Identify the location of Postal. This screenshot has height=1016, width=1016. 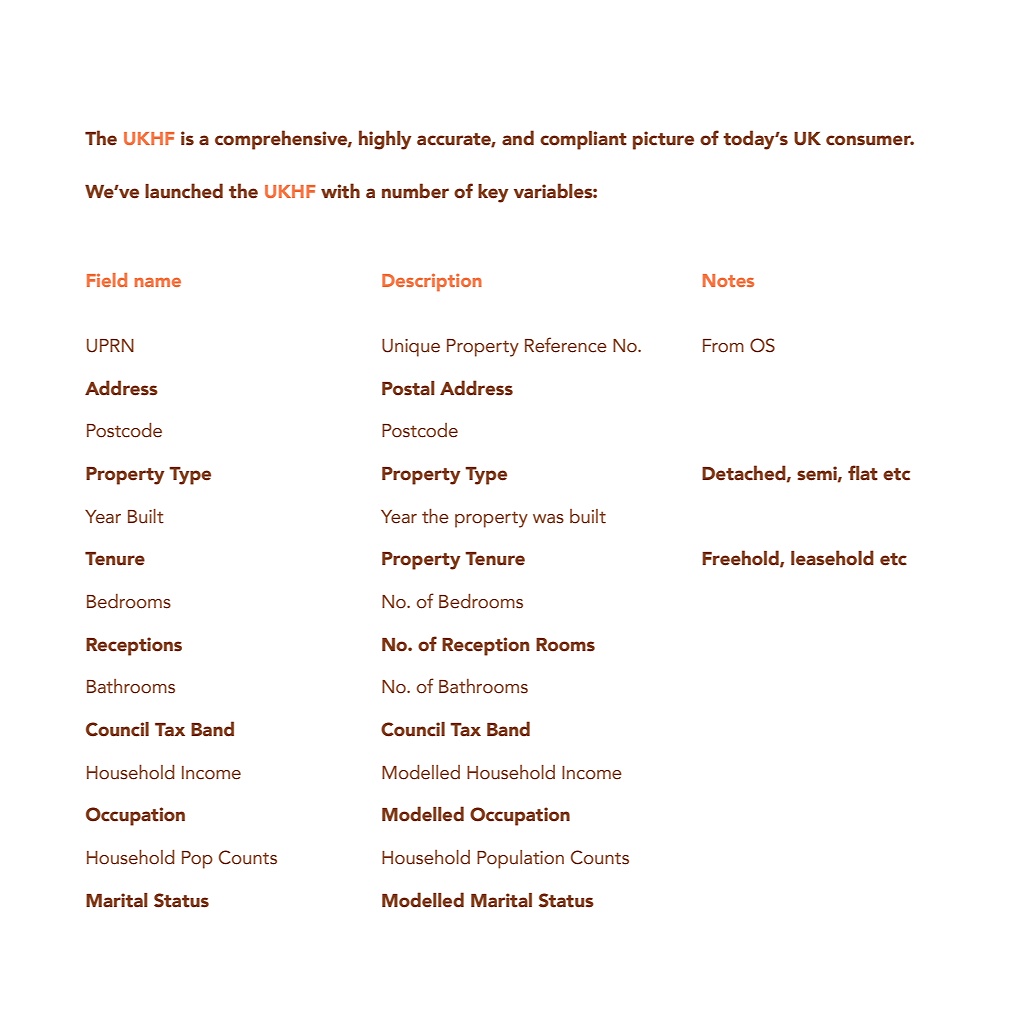
(408, 388).
